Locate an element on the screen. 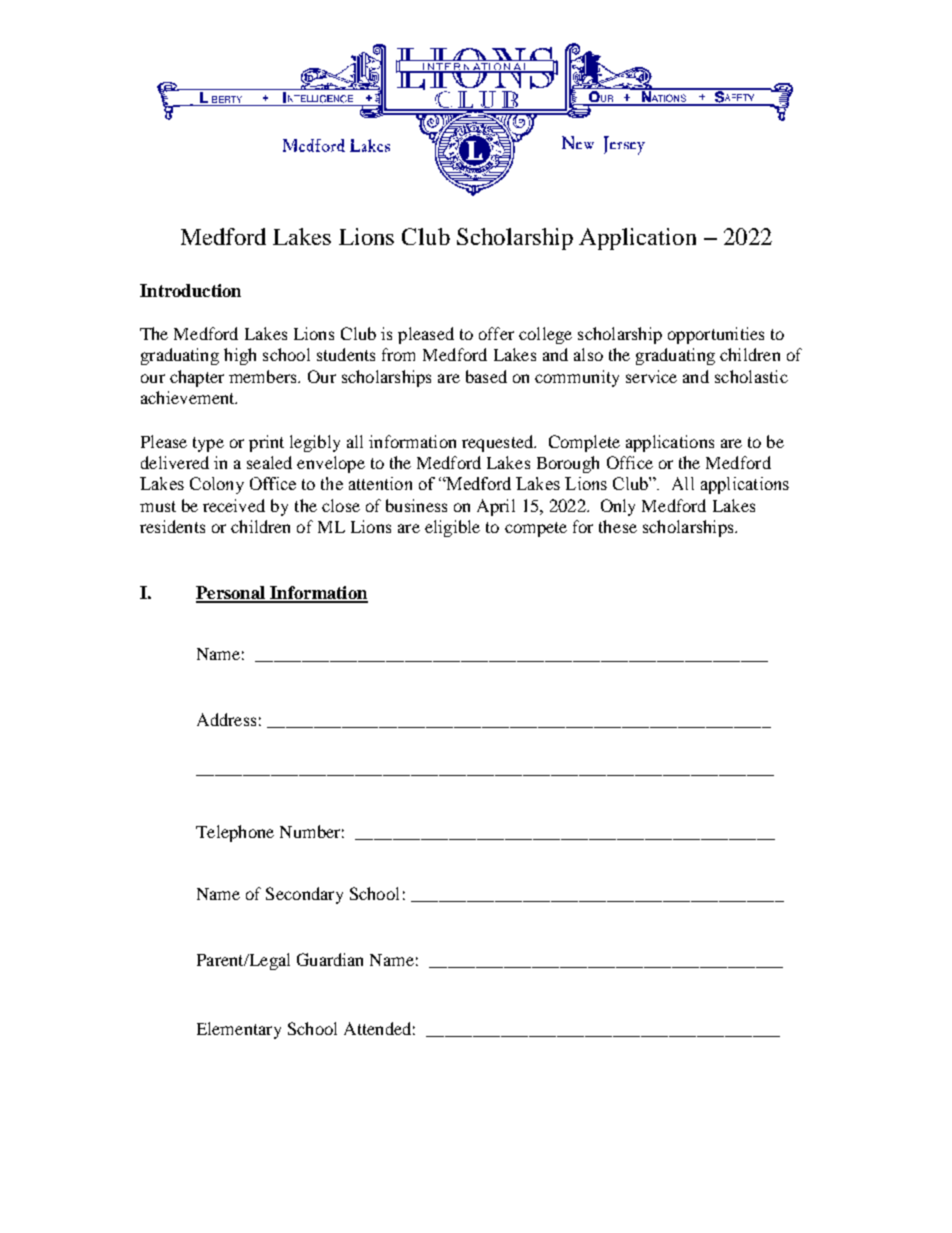 This screenshot has width=952, height=1233. Colony is located at coordinates (217, 485).
